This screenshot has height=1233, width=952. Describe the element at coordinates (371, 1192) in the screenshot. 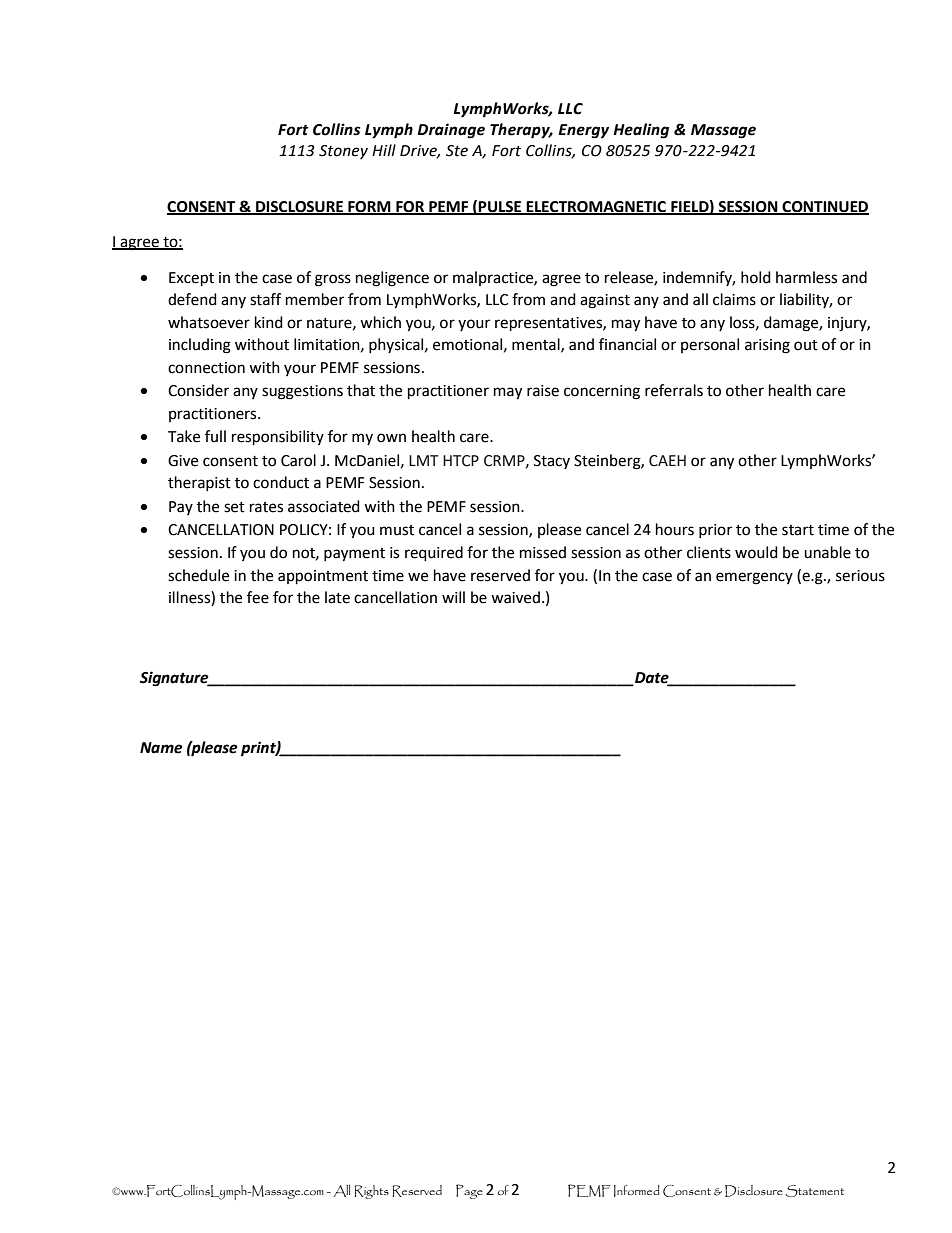

I see `Rights` at that location.
